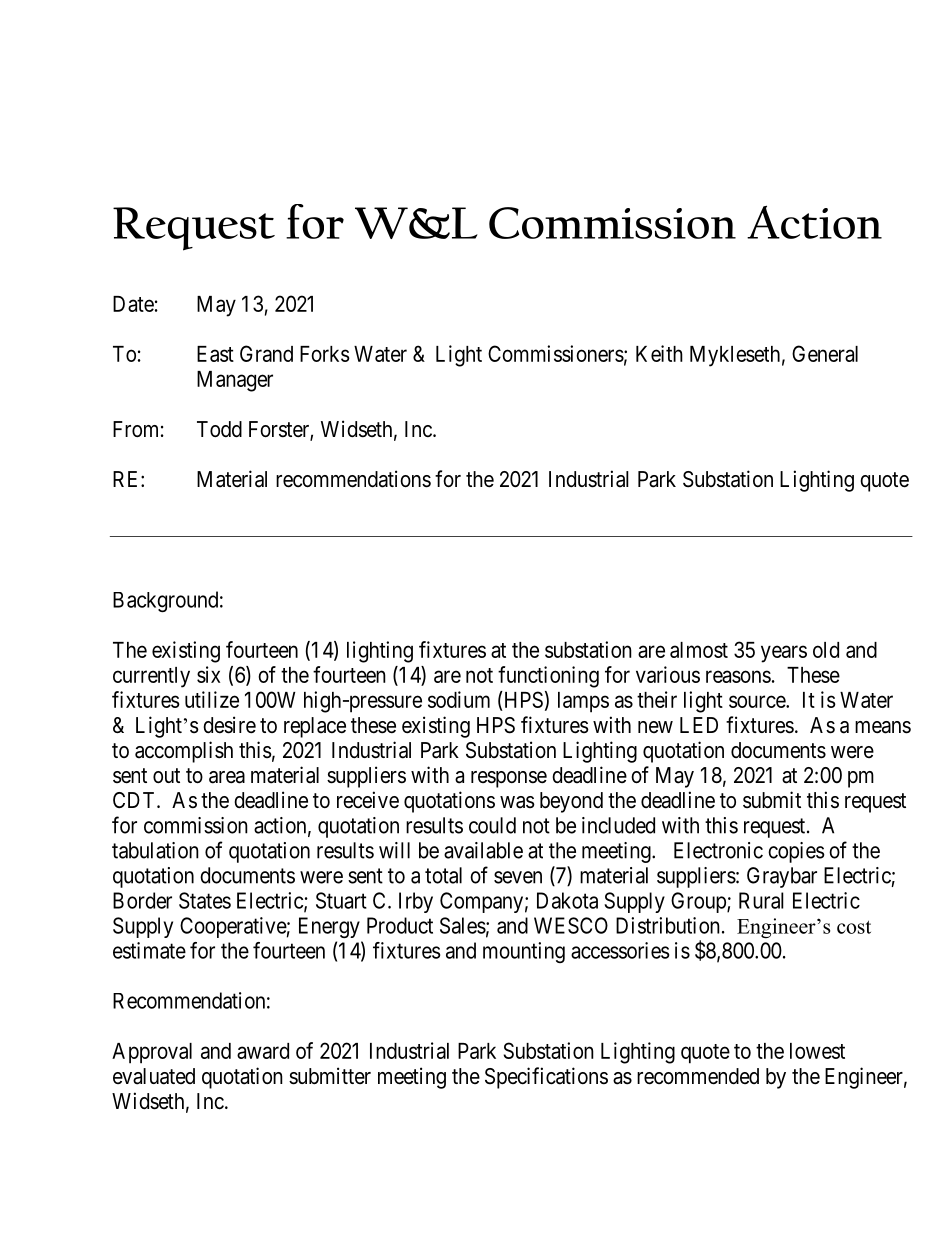  Describe the element at coordinates (215, 354) in the screenshot. I see `East` at that location.
